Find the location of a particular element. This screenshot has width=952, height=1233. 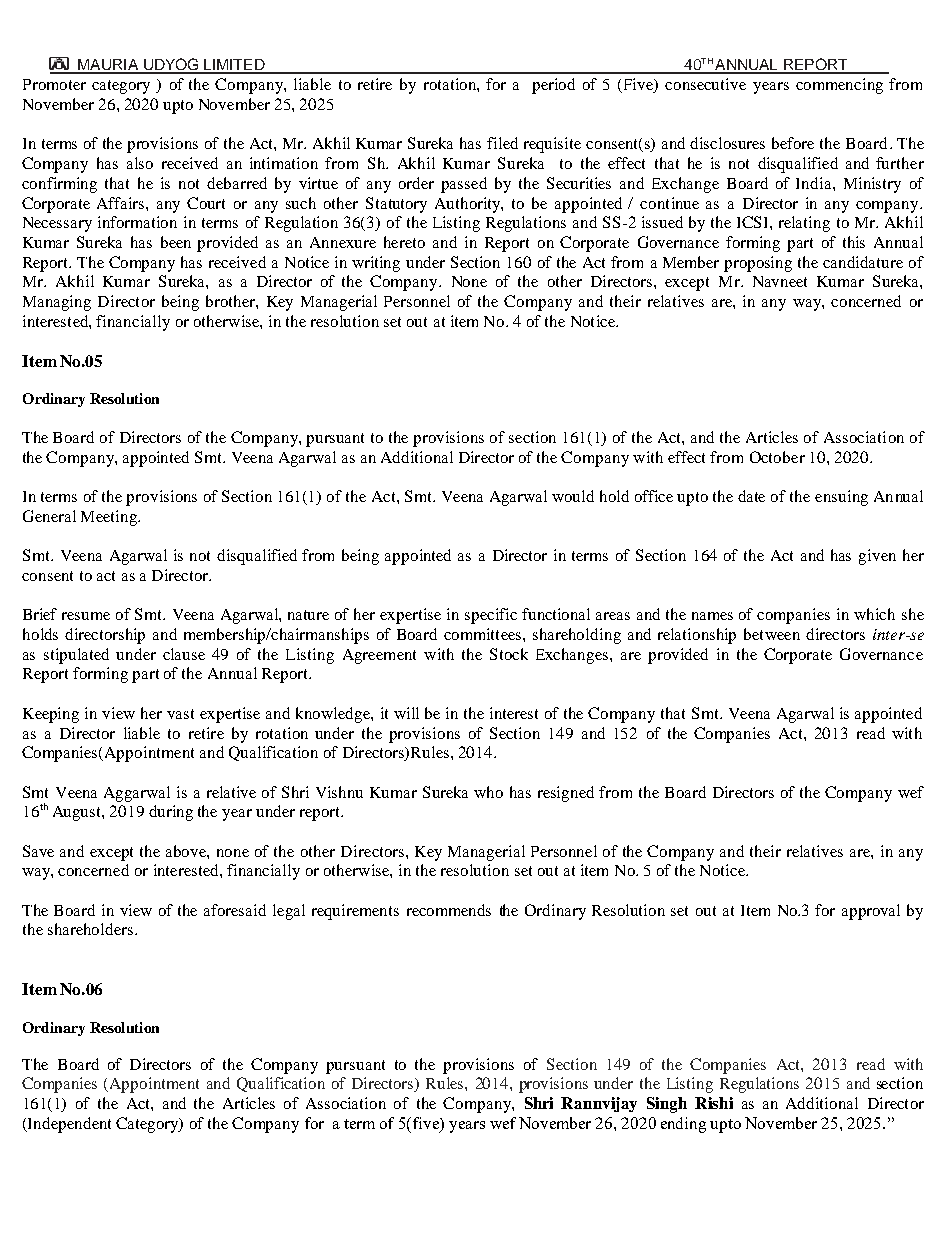

commencing is located at coordinates (839, 86).
